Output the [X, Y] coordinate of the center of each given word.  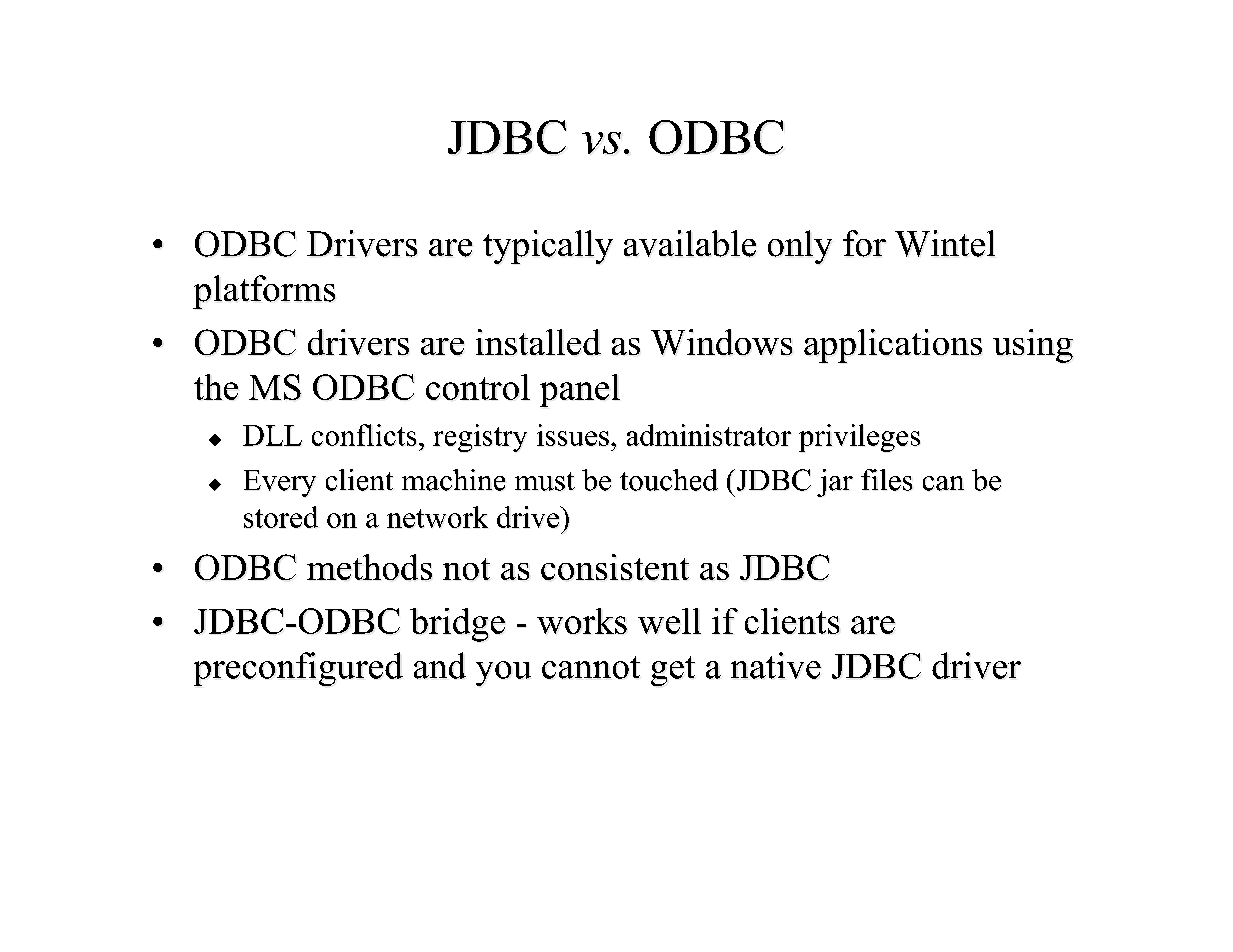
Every [280, 483]
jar [835, 483]
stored [281, 517]
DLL [272, 435]
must [545, 481]
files [886, 480]
